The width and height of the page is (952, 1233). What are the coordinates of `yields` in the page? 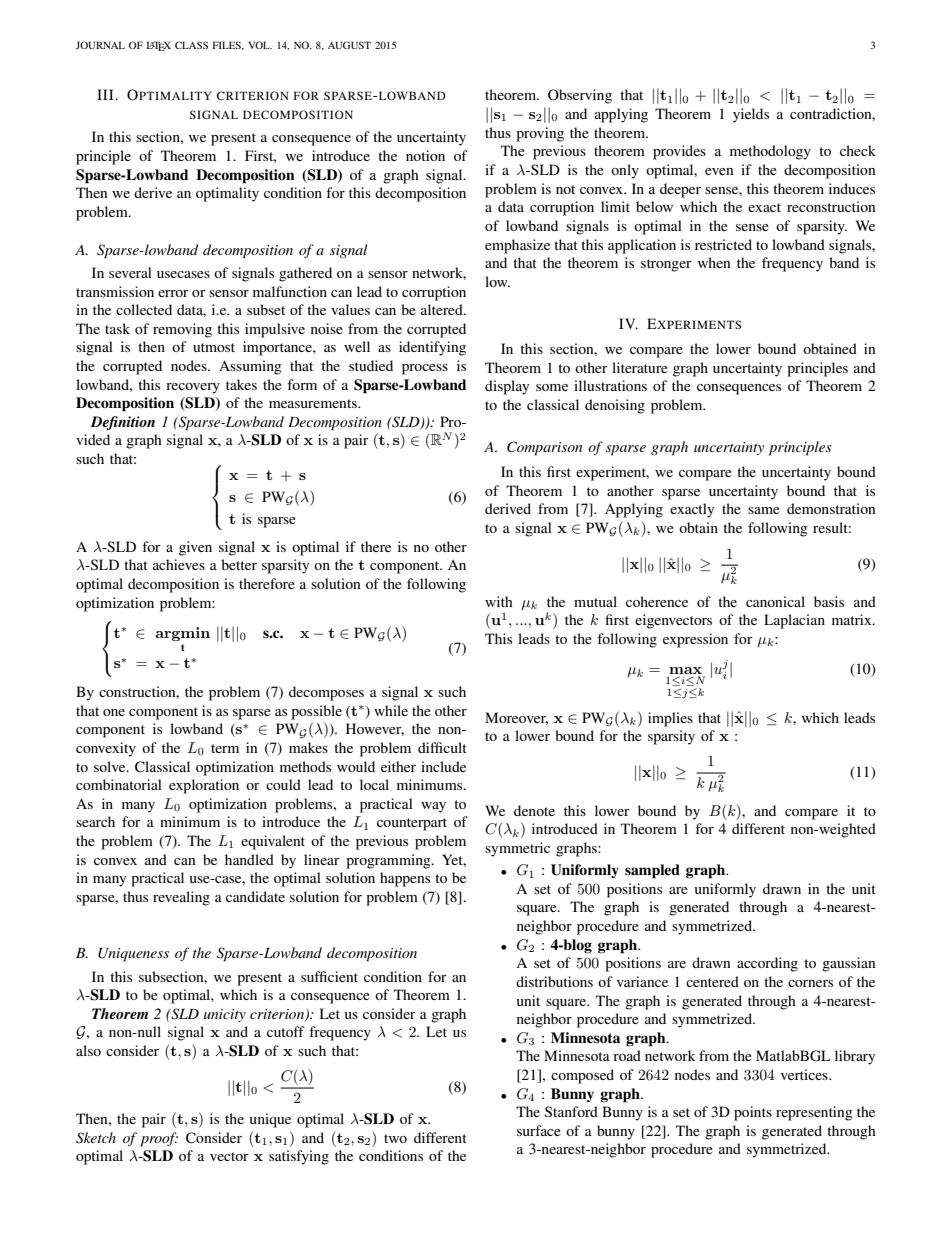 It's located at (751, 115).
